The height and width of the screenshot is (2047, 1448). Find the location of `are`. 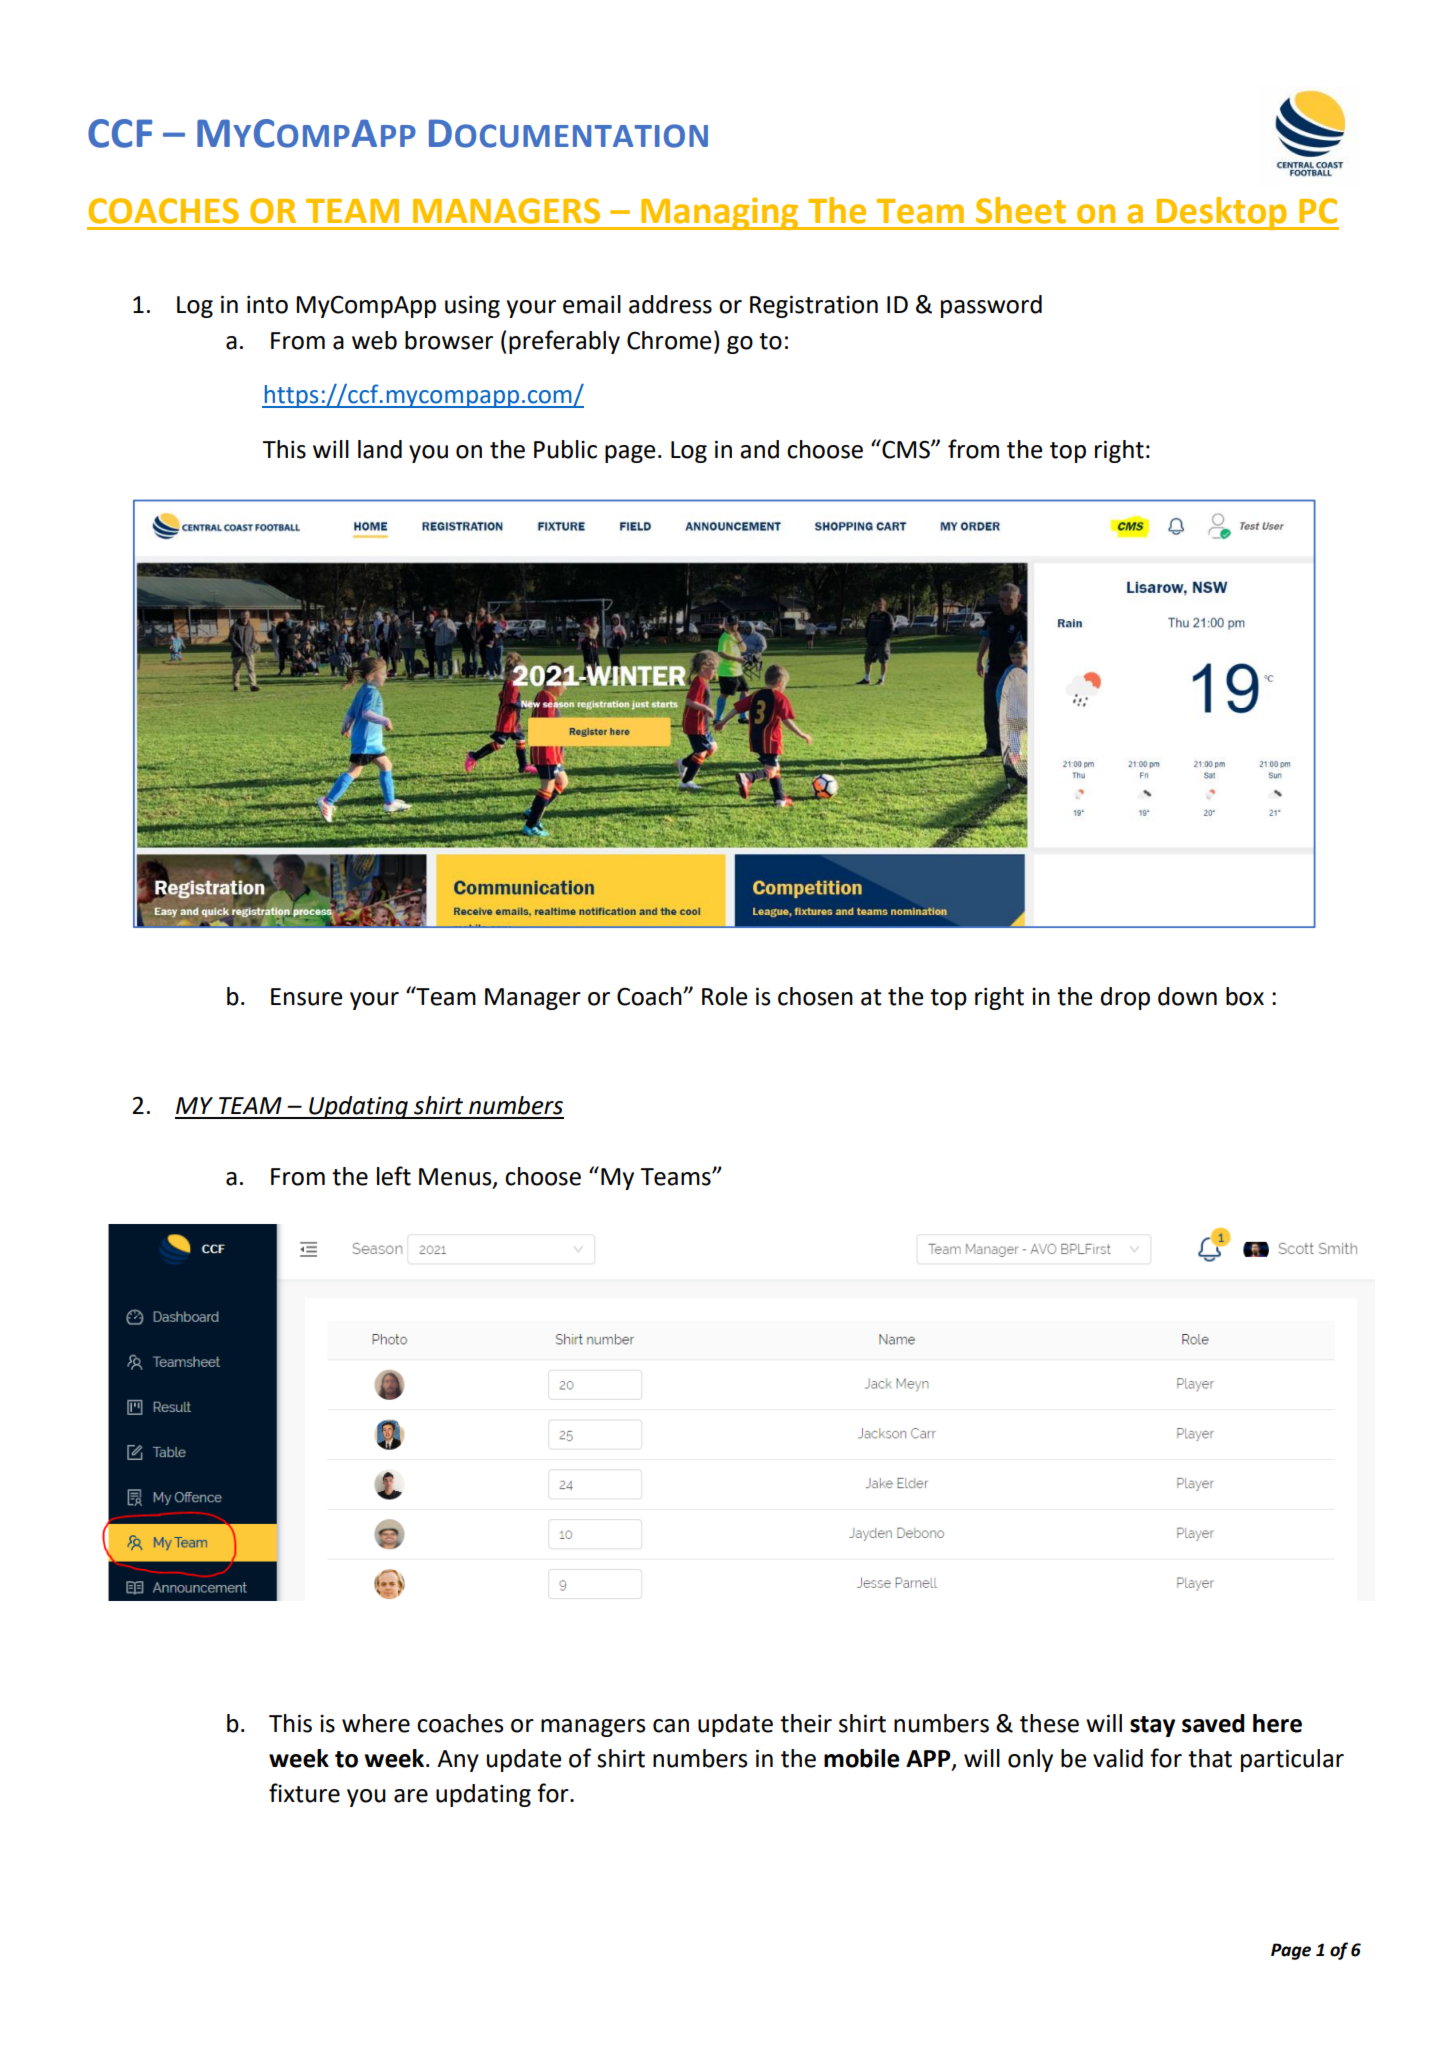

are is located at coordinates (411, 1796).
